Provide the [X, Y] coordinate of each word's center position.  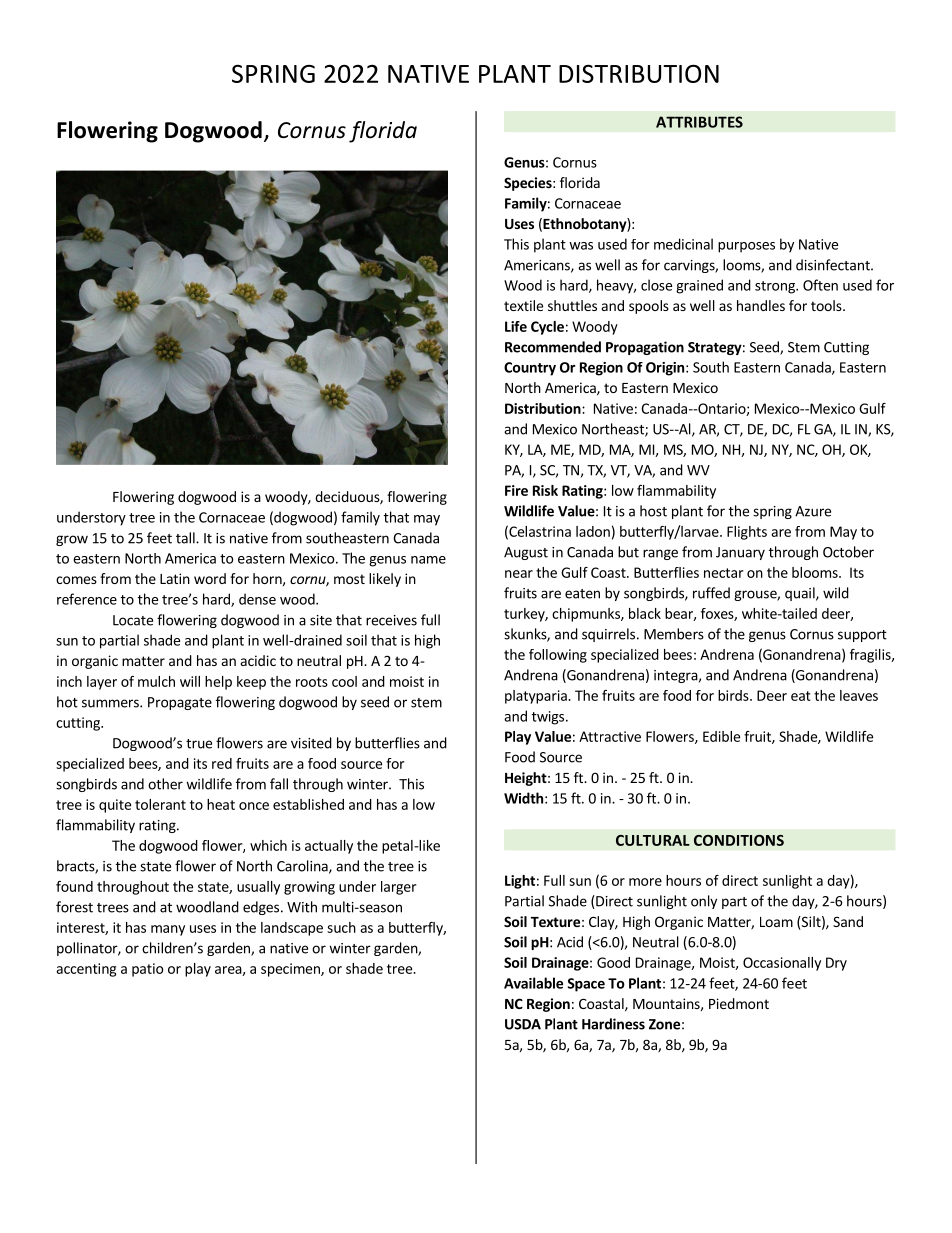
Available [533, 983]
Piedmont [739, 1003]
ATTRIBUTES [699, 122]
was [581, 246]
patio [147, 970]
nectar [723, 573]
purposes [746, 247]
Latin [175, 578]
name [428, 560]
